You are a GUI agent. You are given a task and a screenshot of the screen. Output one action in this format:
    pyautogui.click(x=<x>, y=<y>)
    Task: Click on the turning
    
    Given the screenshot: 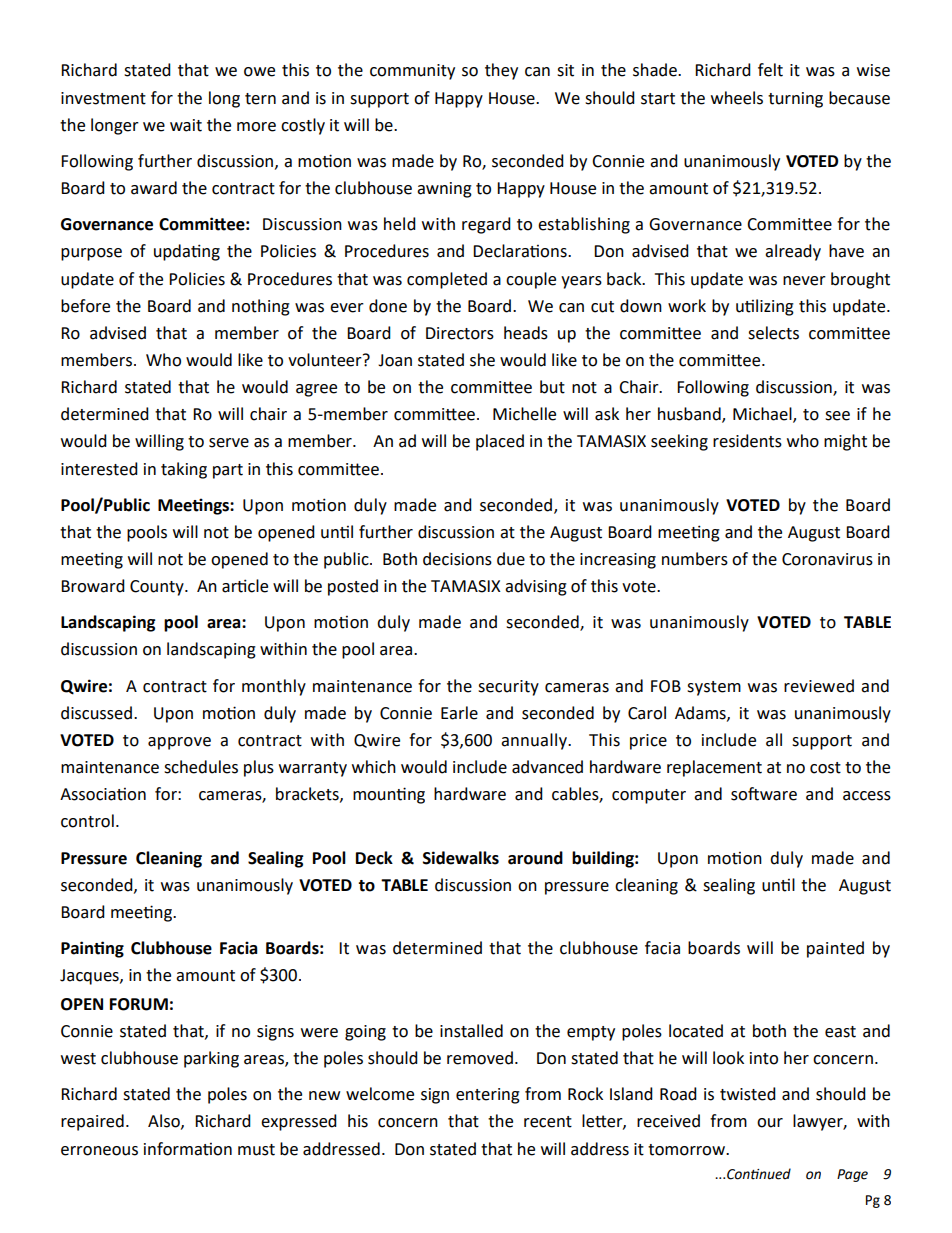 What is the action you would take?
    pyautogui.click(x=795, y=100)
